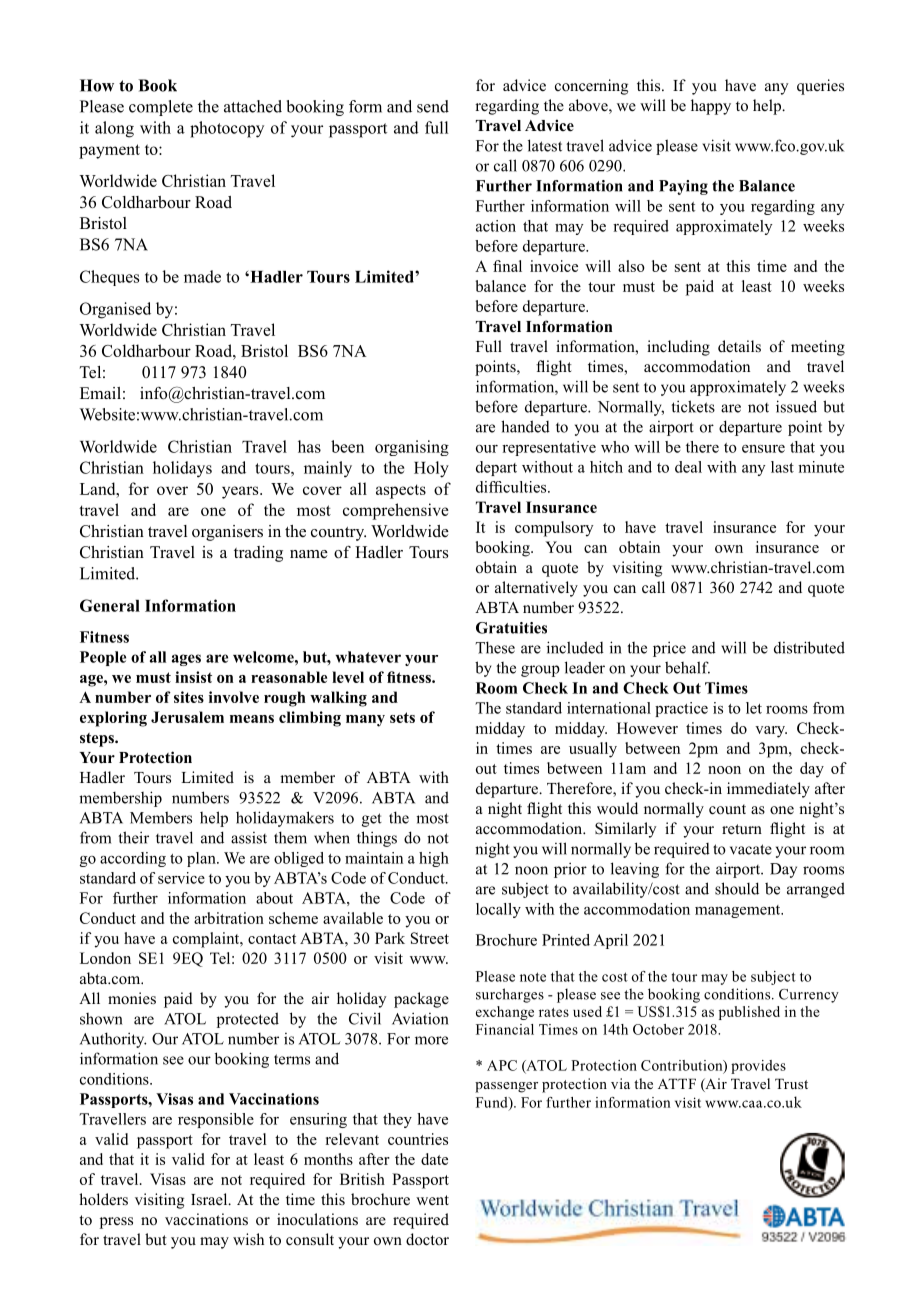 The height and width of the screenshot is (1311, 924). What do you see at coordinates (431, 469) in the screenshot?
I see `Holy` at bounding box center [431, 469].
